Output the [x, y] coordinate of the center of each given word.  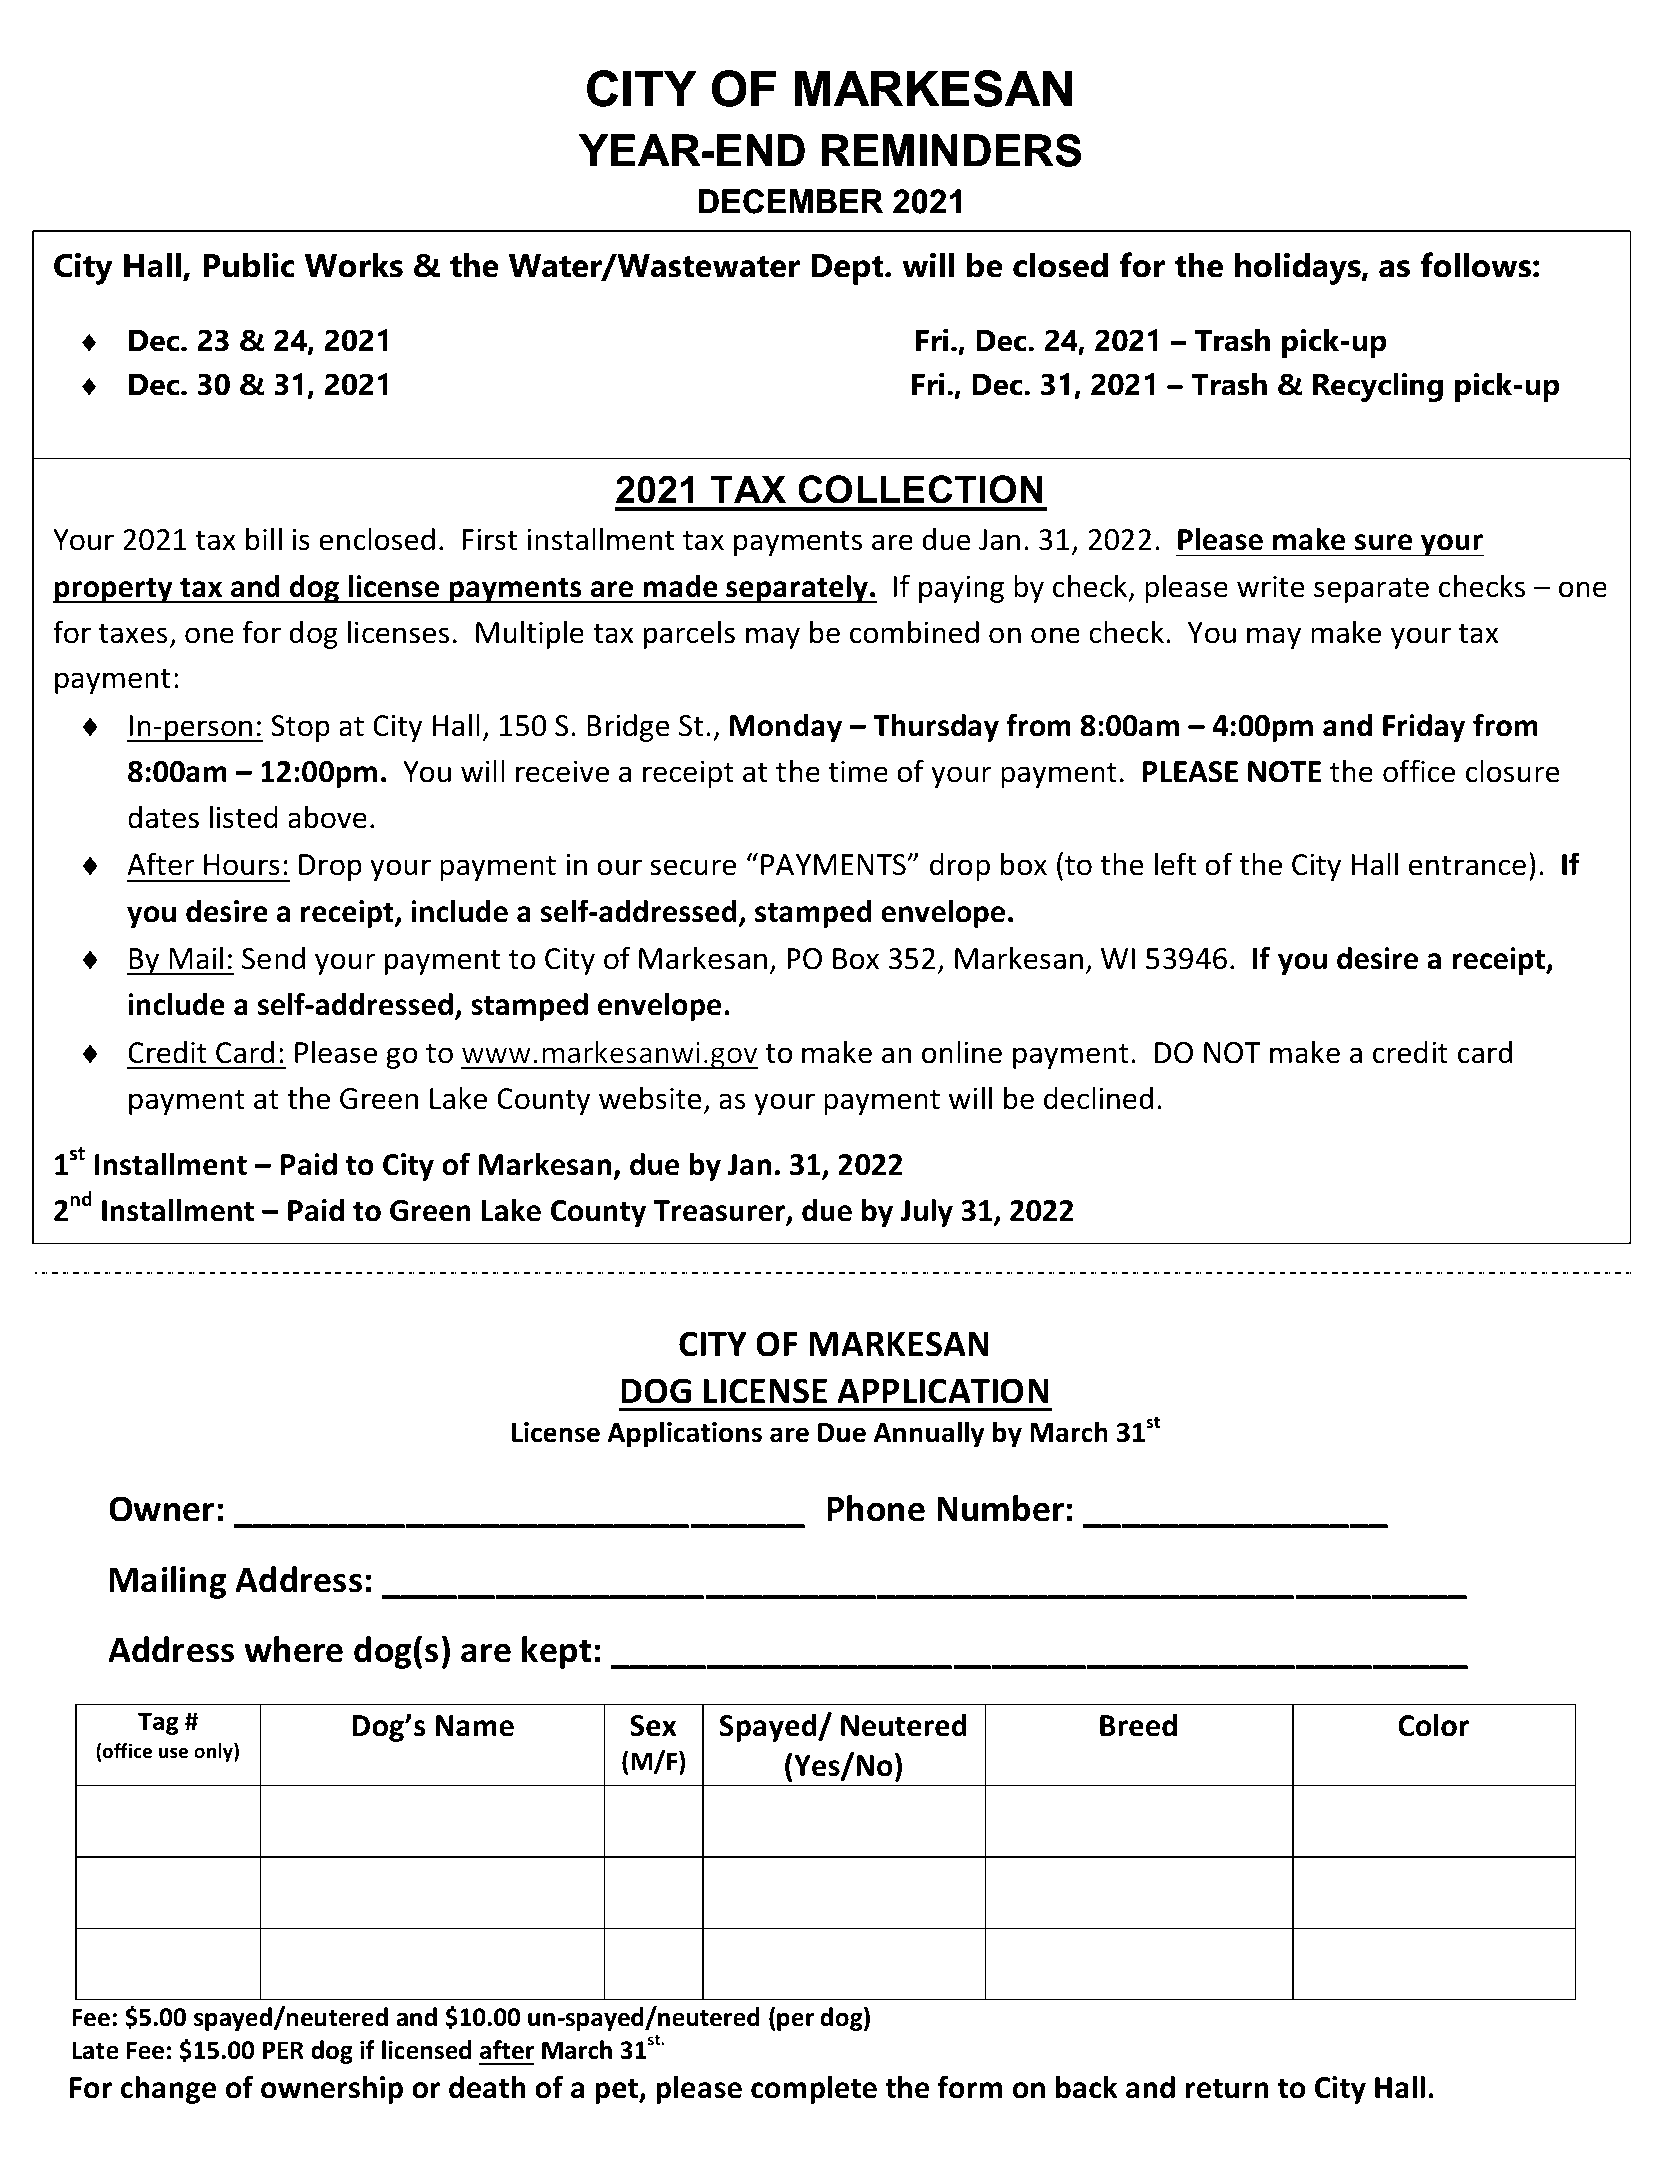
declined [1098, 1098]
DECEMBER [791, 201]
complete [814, 2089]
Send [273, 958]
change [168, 2089]
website [650, 1098]
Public [249, 265]
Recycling [1378, 387]
